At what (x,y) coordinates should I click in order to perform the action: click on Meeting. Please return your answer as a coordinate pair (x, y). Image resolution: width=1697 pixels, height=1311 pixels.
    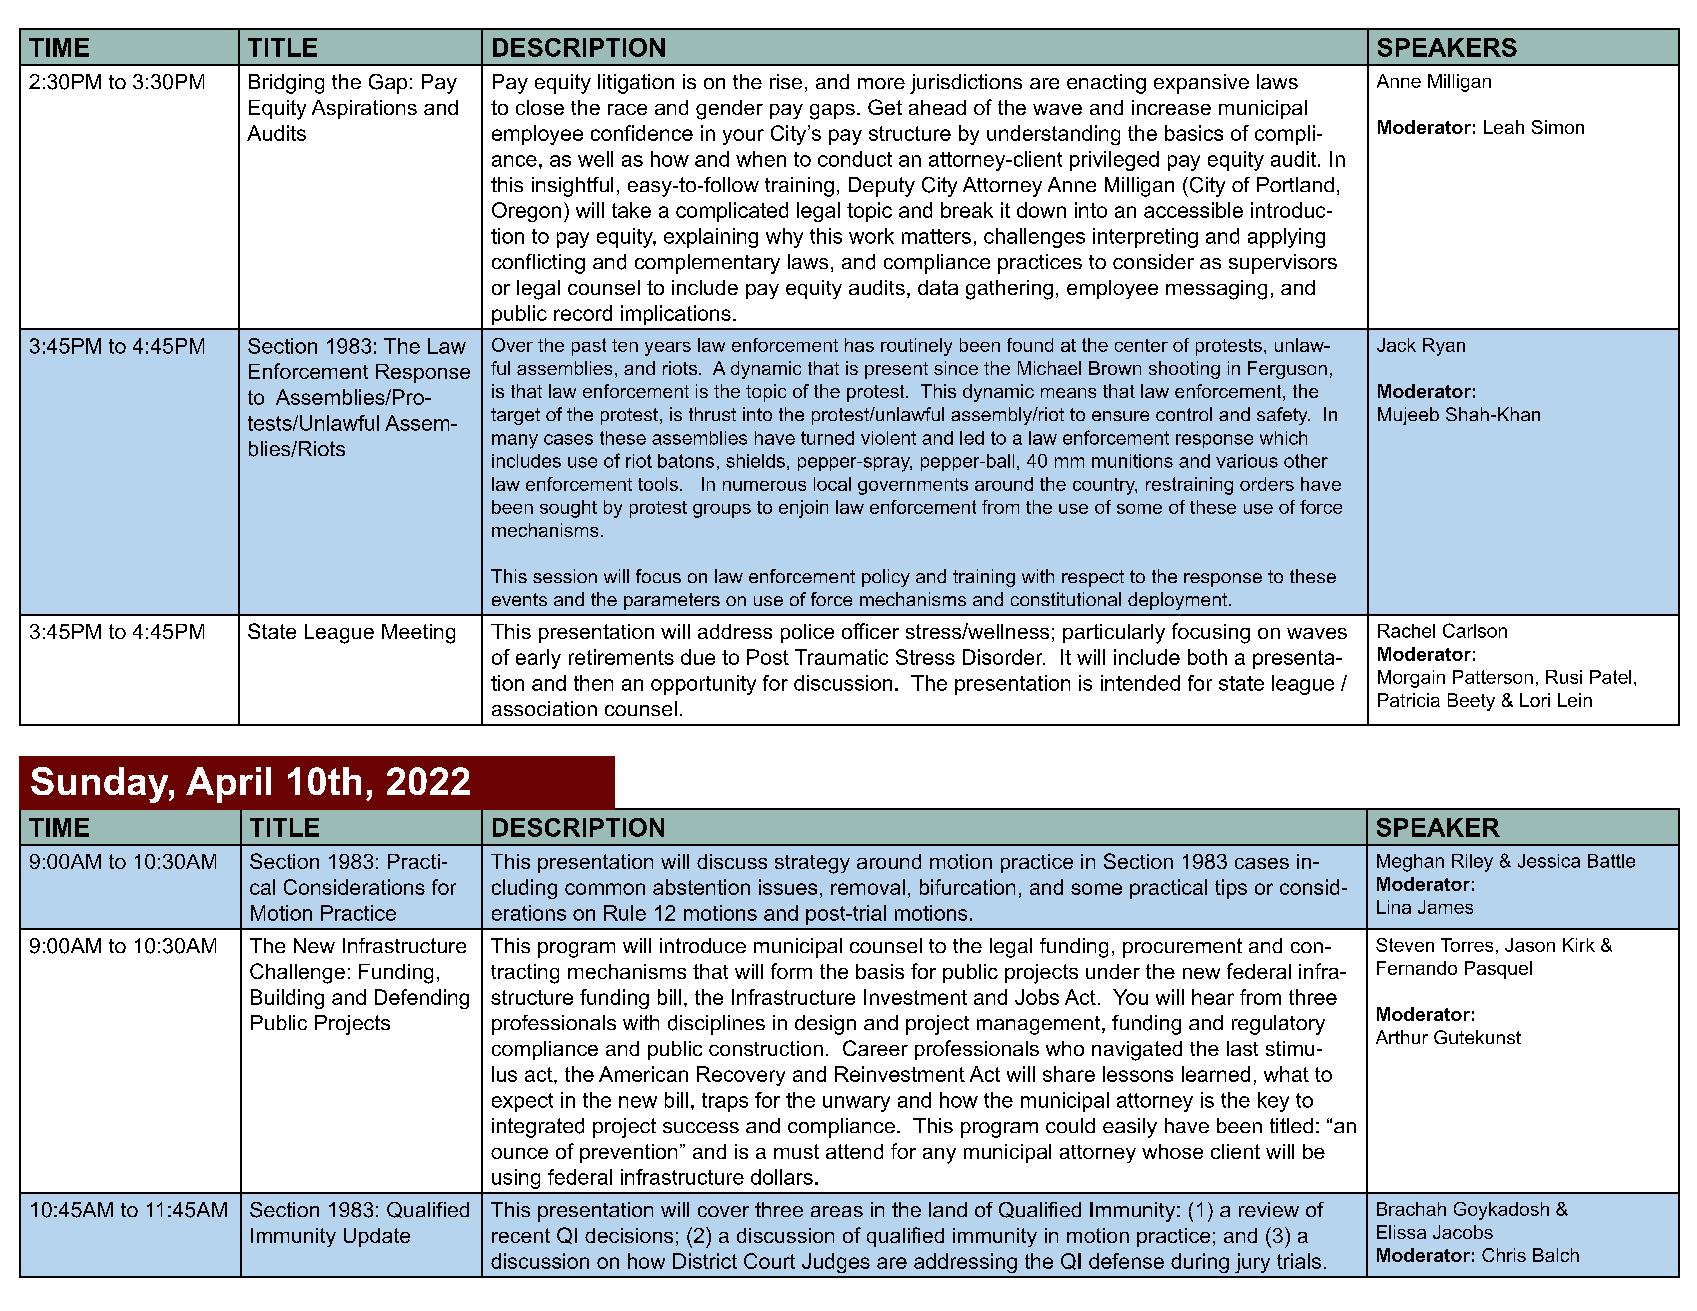
    Looking at the image, I should click on (418, 634).
